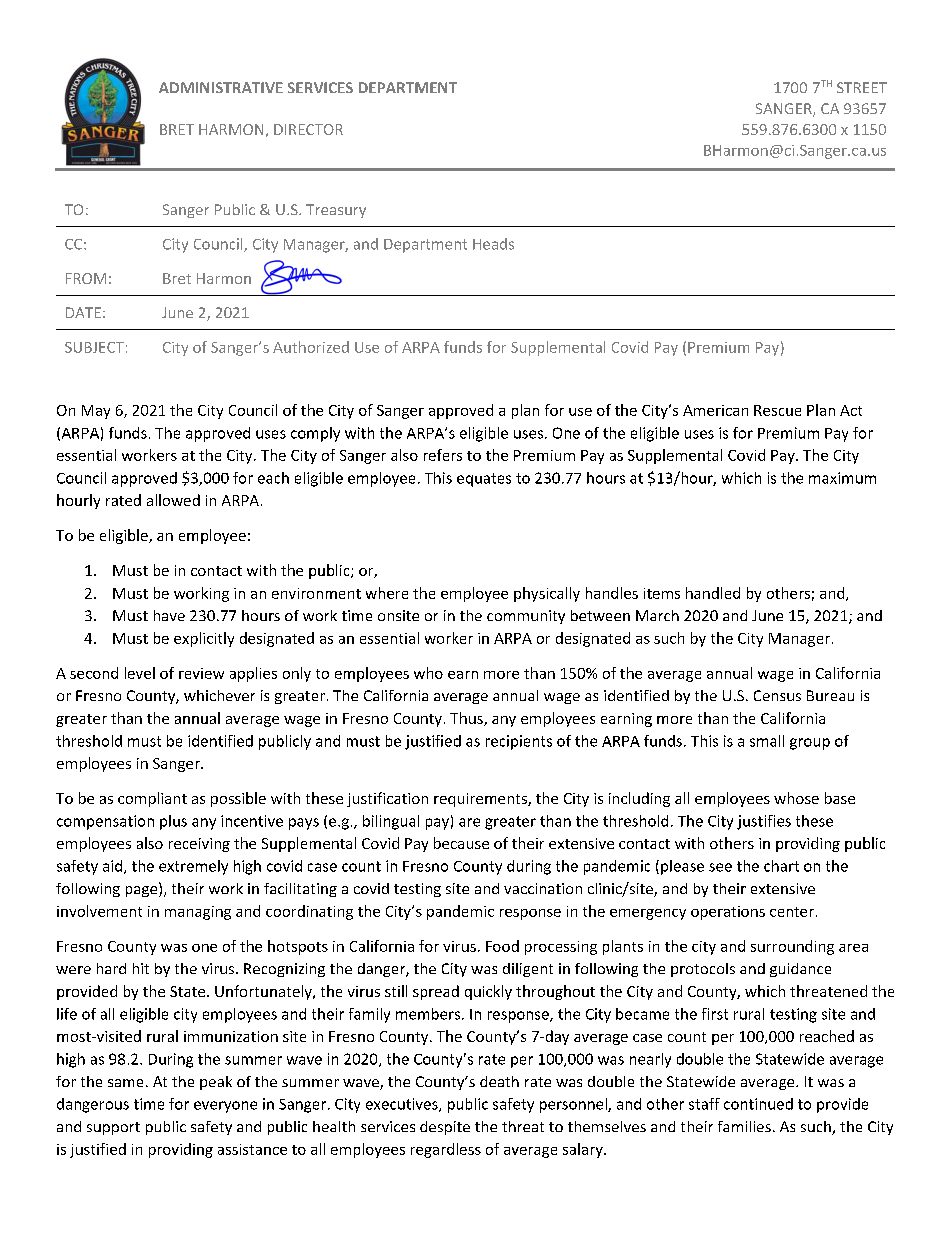 The width and height of the image is (952, 1233). I want to click on despite, so click(445, 1128).
